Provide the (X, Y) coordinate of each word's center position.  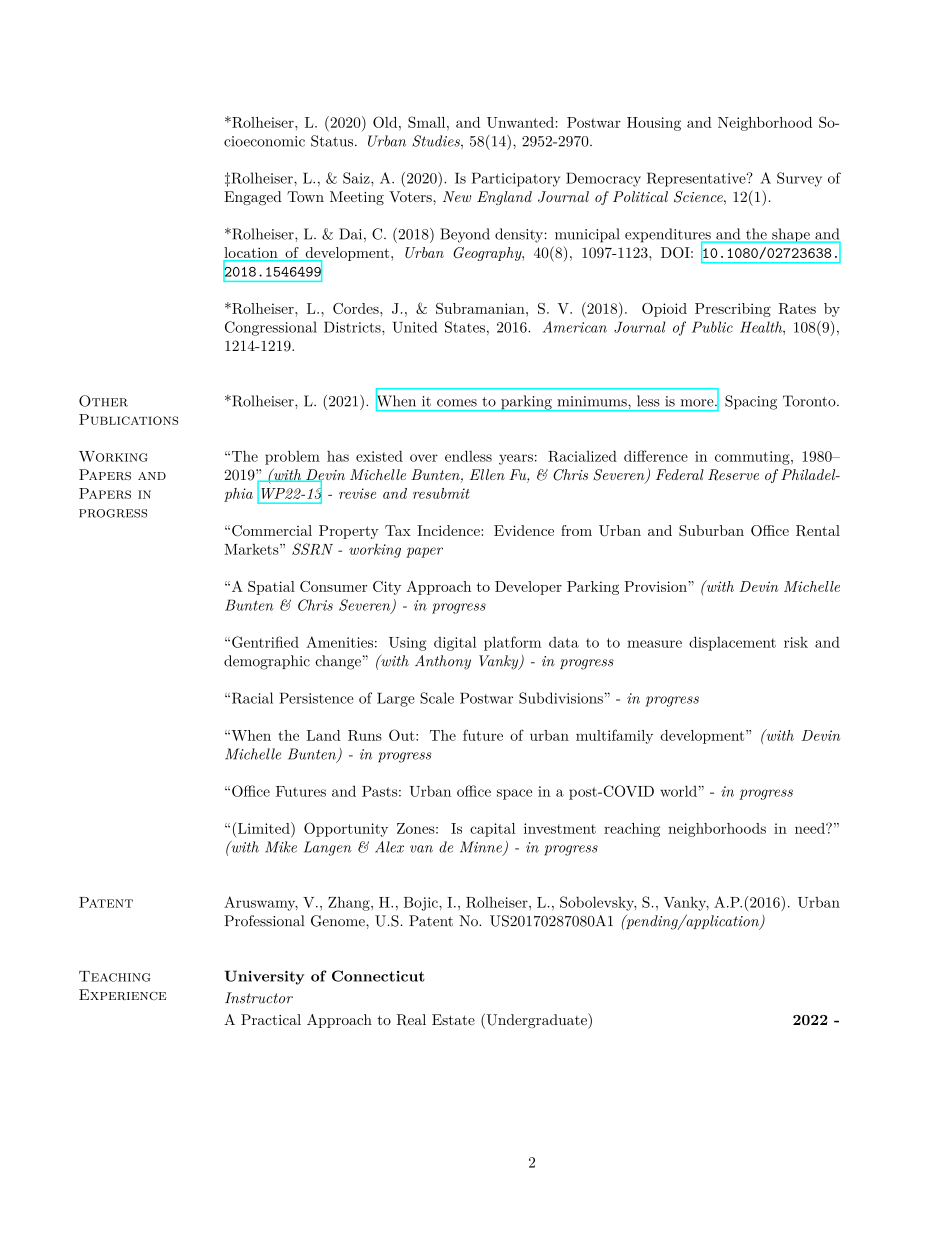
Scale (437, 698)
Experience (122, 994)
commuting (753, 458)
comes (457, 403)
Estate (453, 1019)
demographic (267, 662)
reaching (632, 830)
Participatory (516, 179)
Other (103, 401)
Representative (697, 179)
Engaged (253, 198)
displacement (732, 643)
